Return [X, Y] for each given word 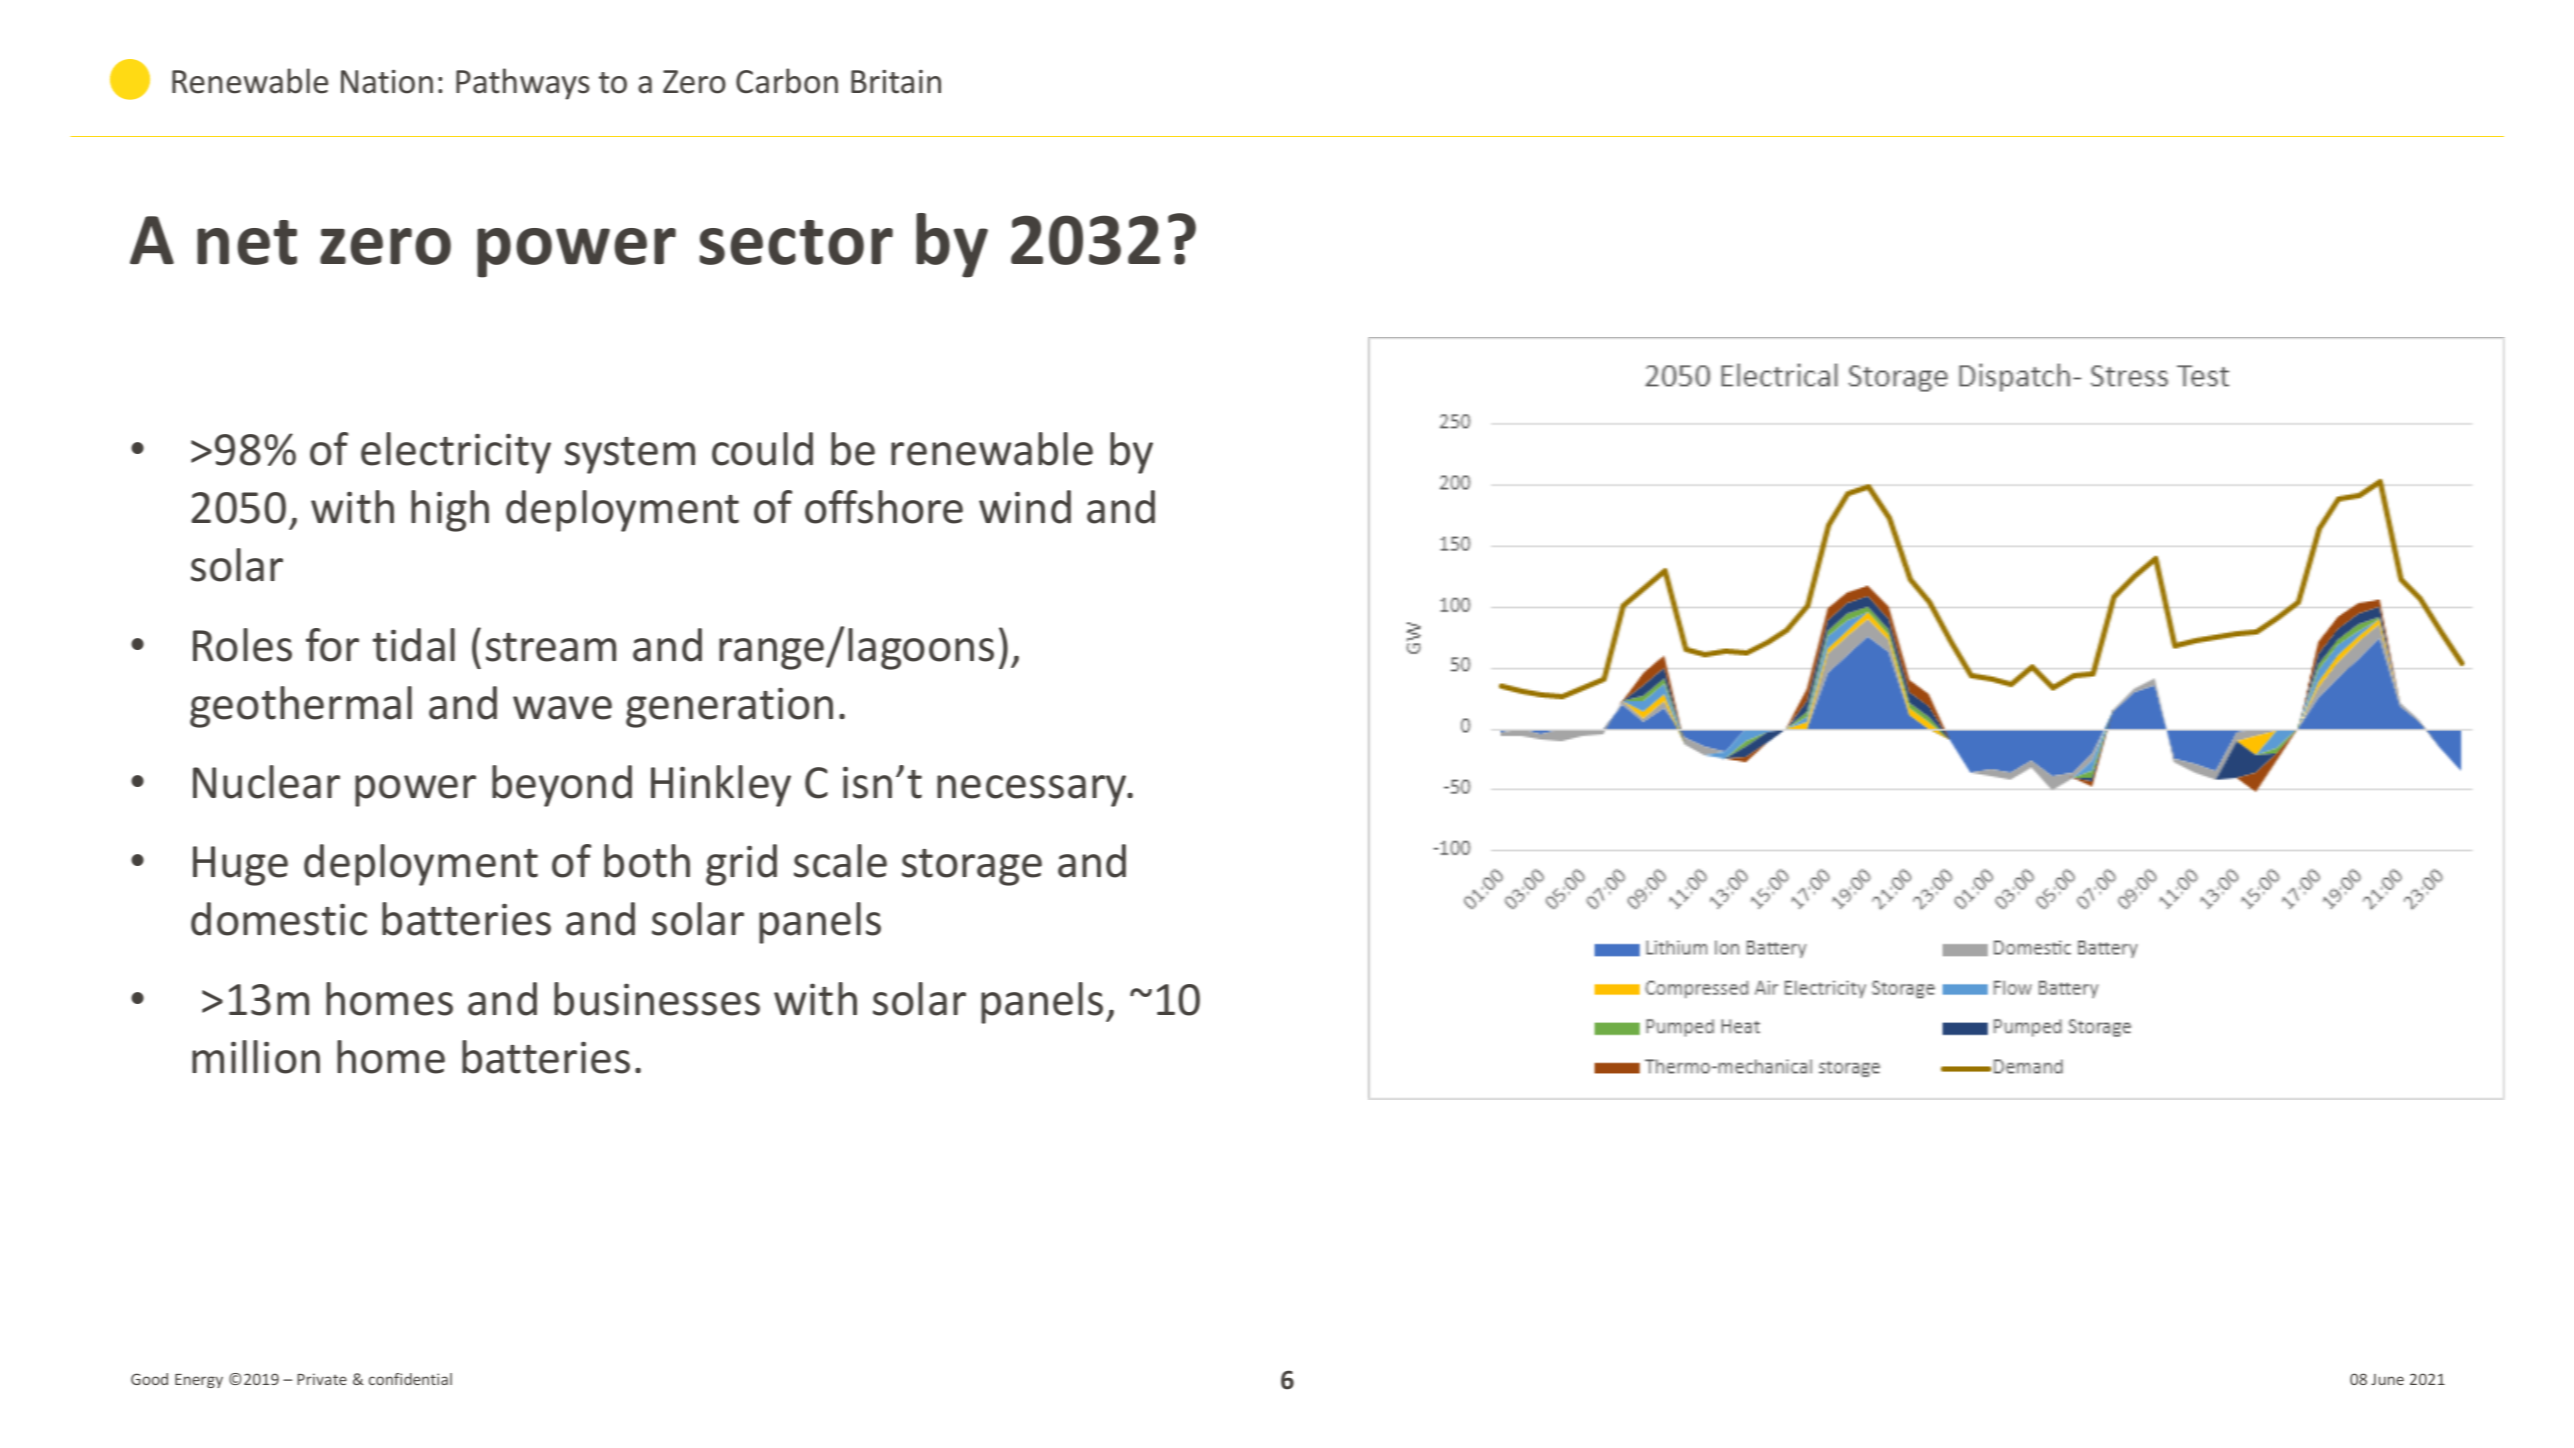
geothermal [301, 707]
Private [322, 1379]
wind [1025, 507]
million [256, 1057]
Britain [896, 82]
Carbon [787, 81]
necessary [1033, 791]
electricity [456, 453]
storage [972, 867]
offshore [884, 507]
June [2387, 1379]
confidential [410, 1379]
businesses [657, 999]
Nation [387, 82]
